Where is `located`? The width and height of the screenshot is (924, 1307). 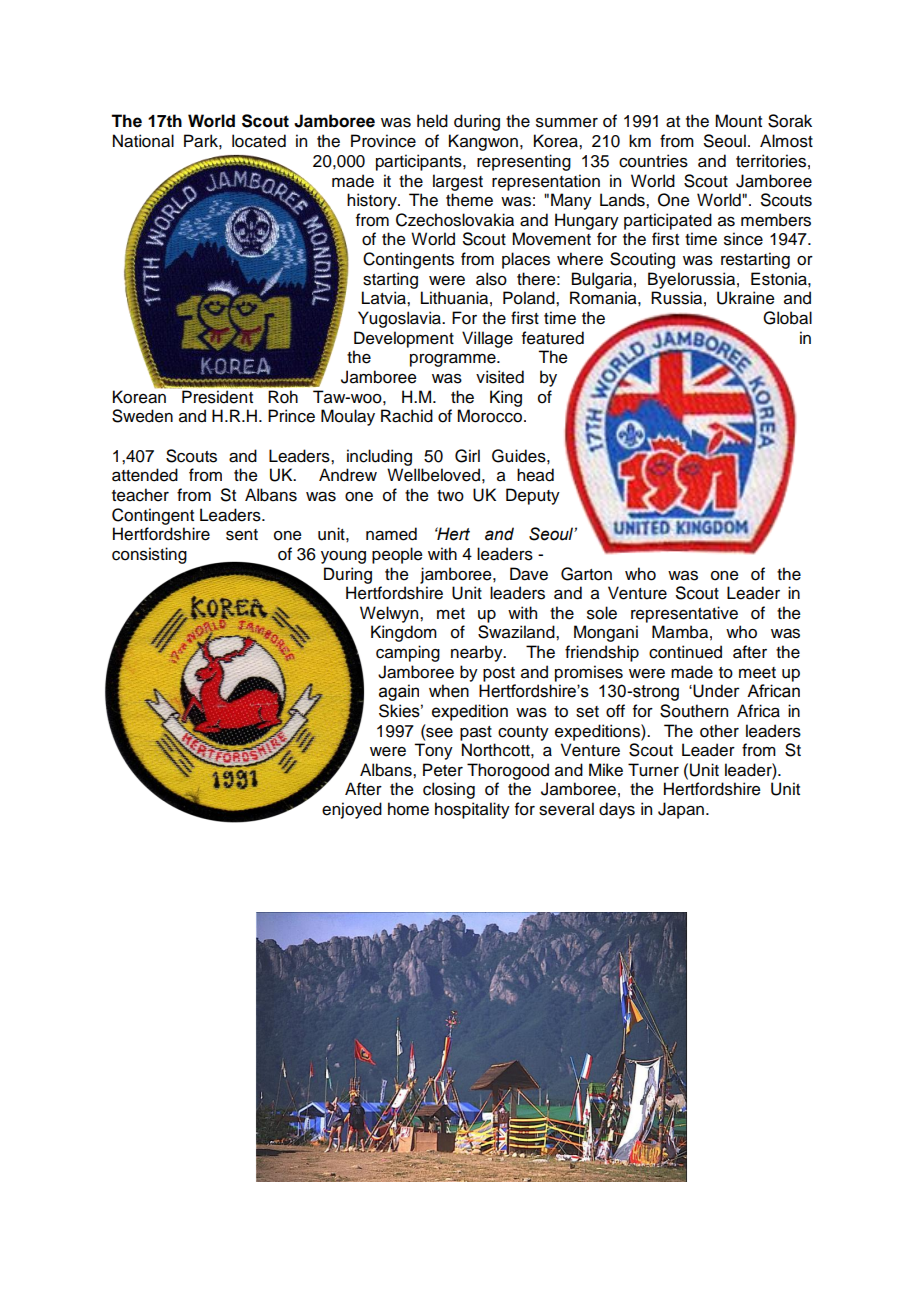 located is located at coordinates (259, 141).
